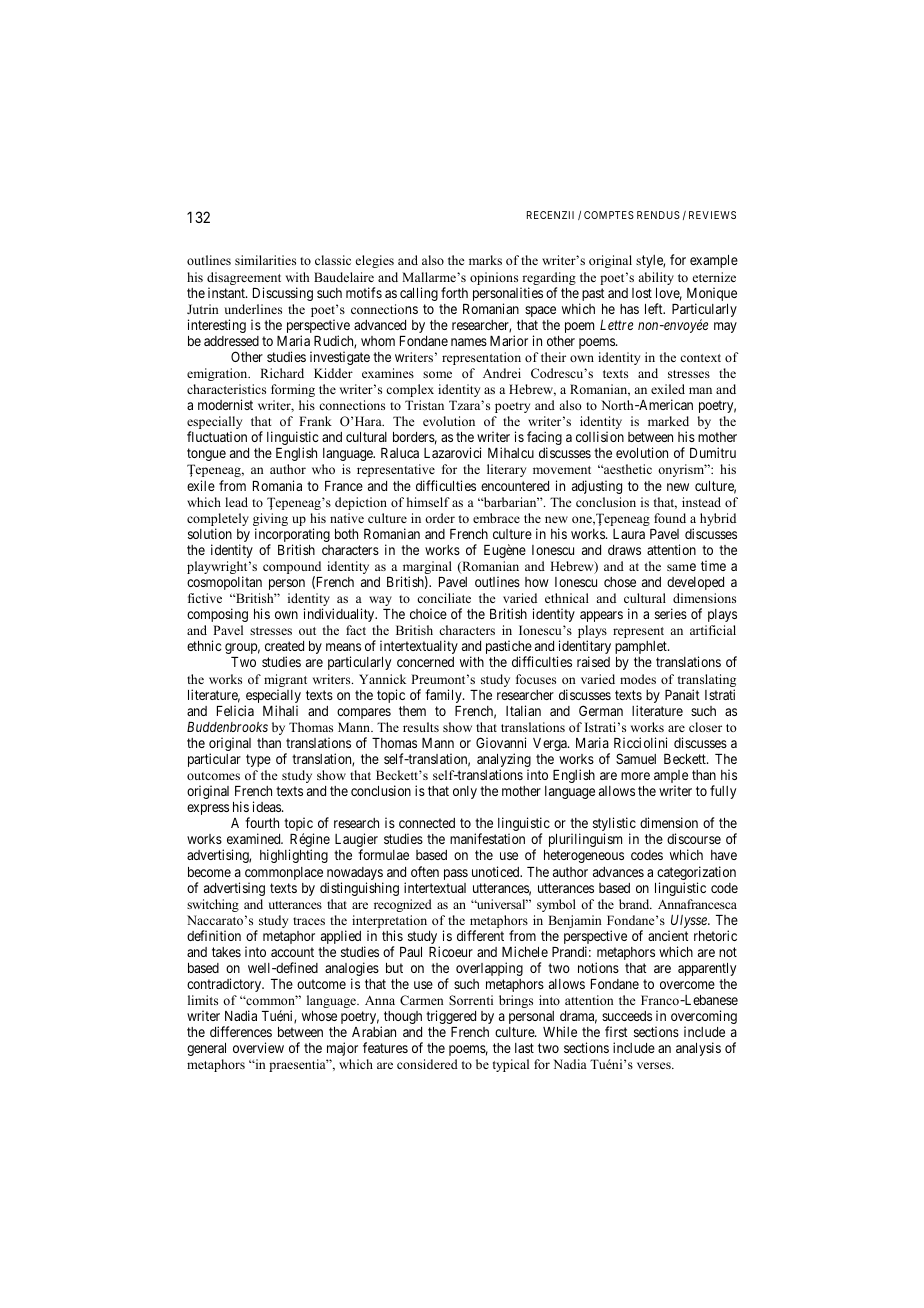  What do you see at coordinates (465, 792) in the image?
I see `only` at bounding box center [465, 792].
